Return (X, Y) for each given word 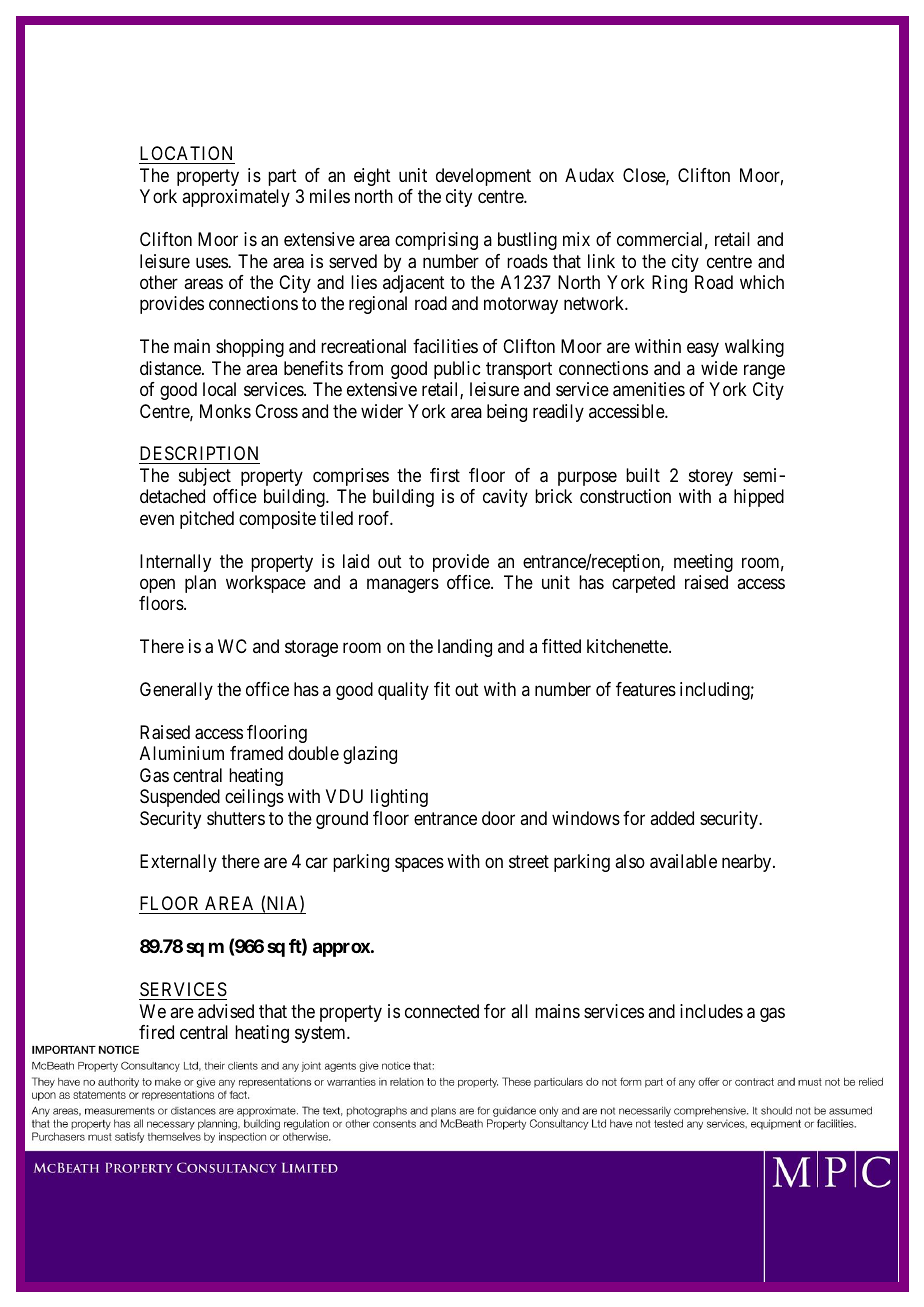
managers (403, 585)
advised (226, 1011)
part (282, 177)
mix (576, 239)
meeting (703, 563)
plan (200, 584)
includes (711, 1011)
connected (442, 1011)
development (483, 177)
